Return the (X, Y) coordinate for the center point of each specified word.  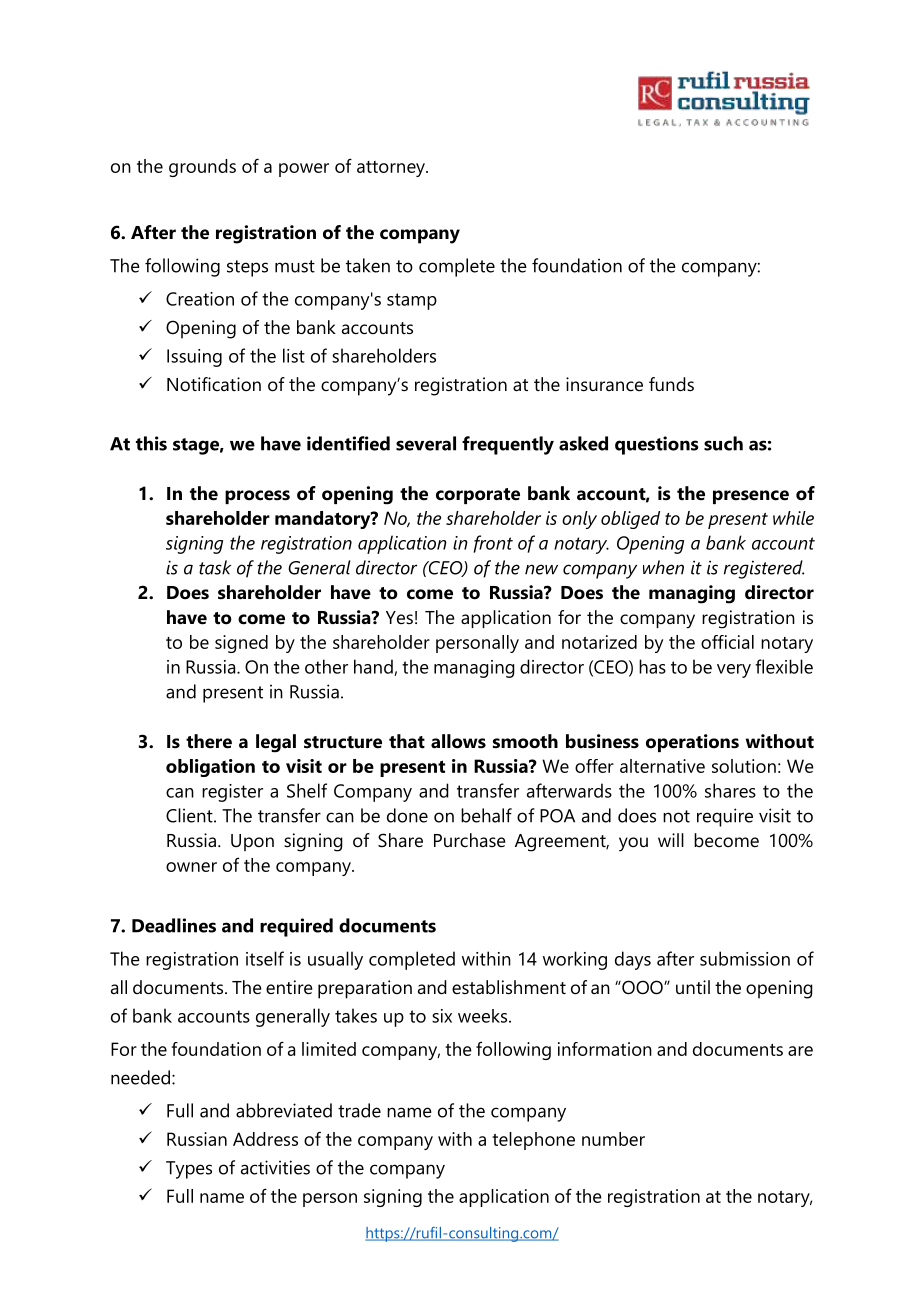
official (727, 642)
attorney (392, 169)
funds (671, 384)
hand (374, 667)
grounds (202, 168)
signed (241, 644)
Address (265, 1139)
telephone (533, 1141)
